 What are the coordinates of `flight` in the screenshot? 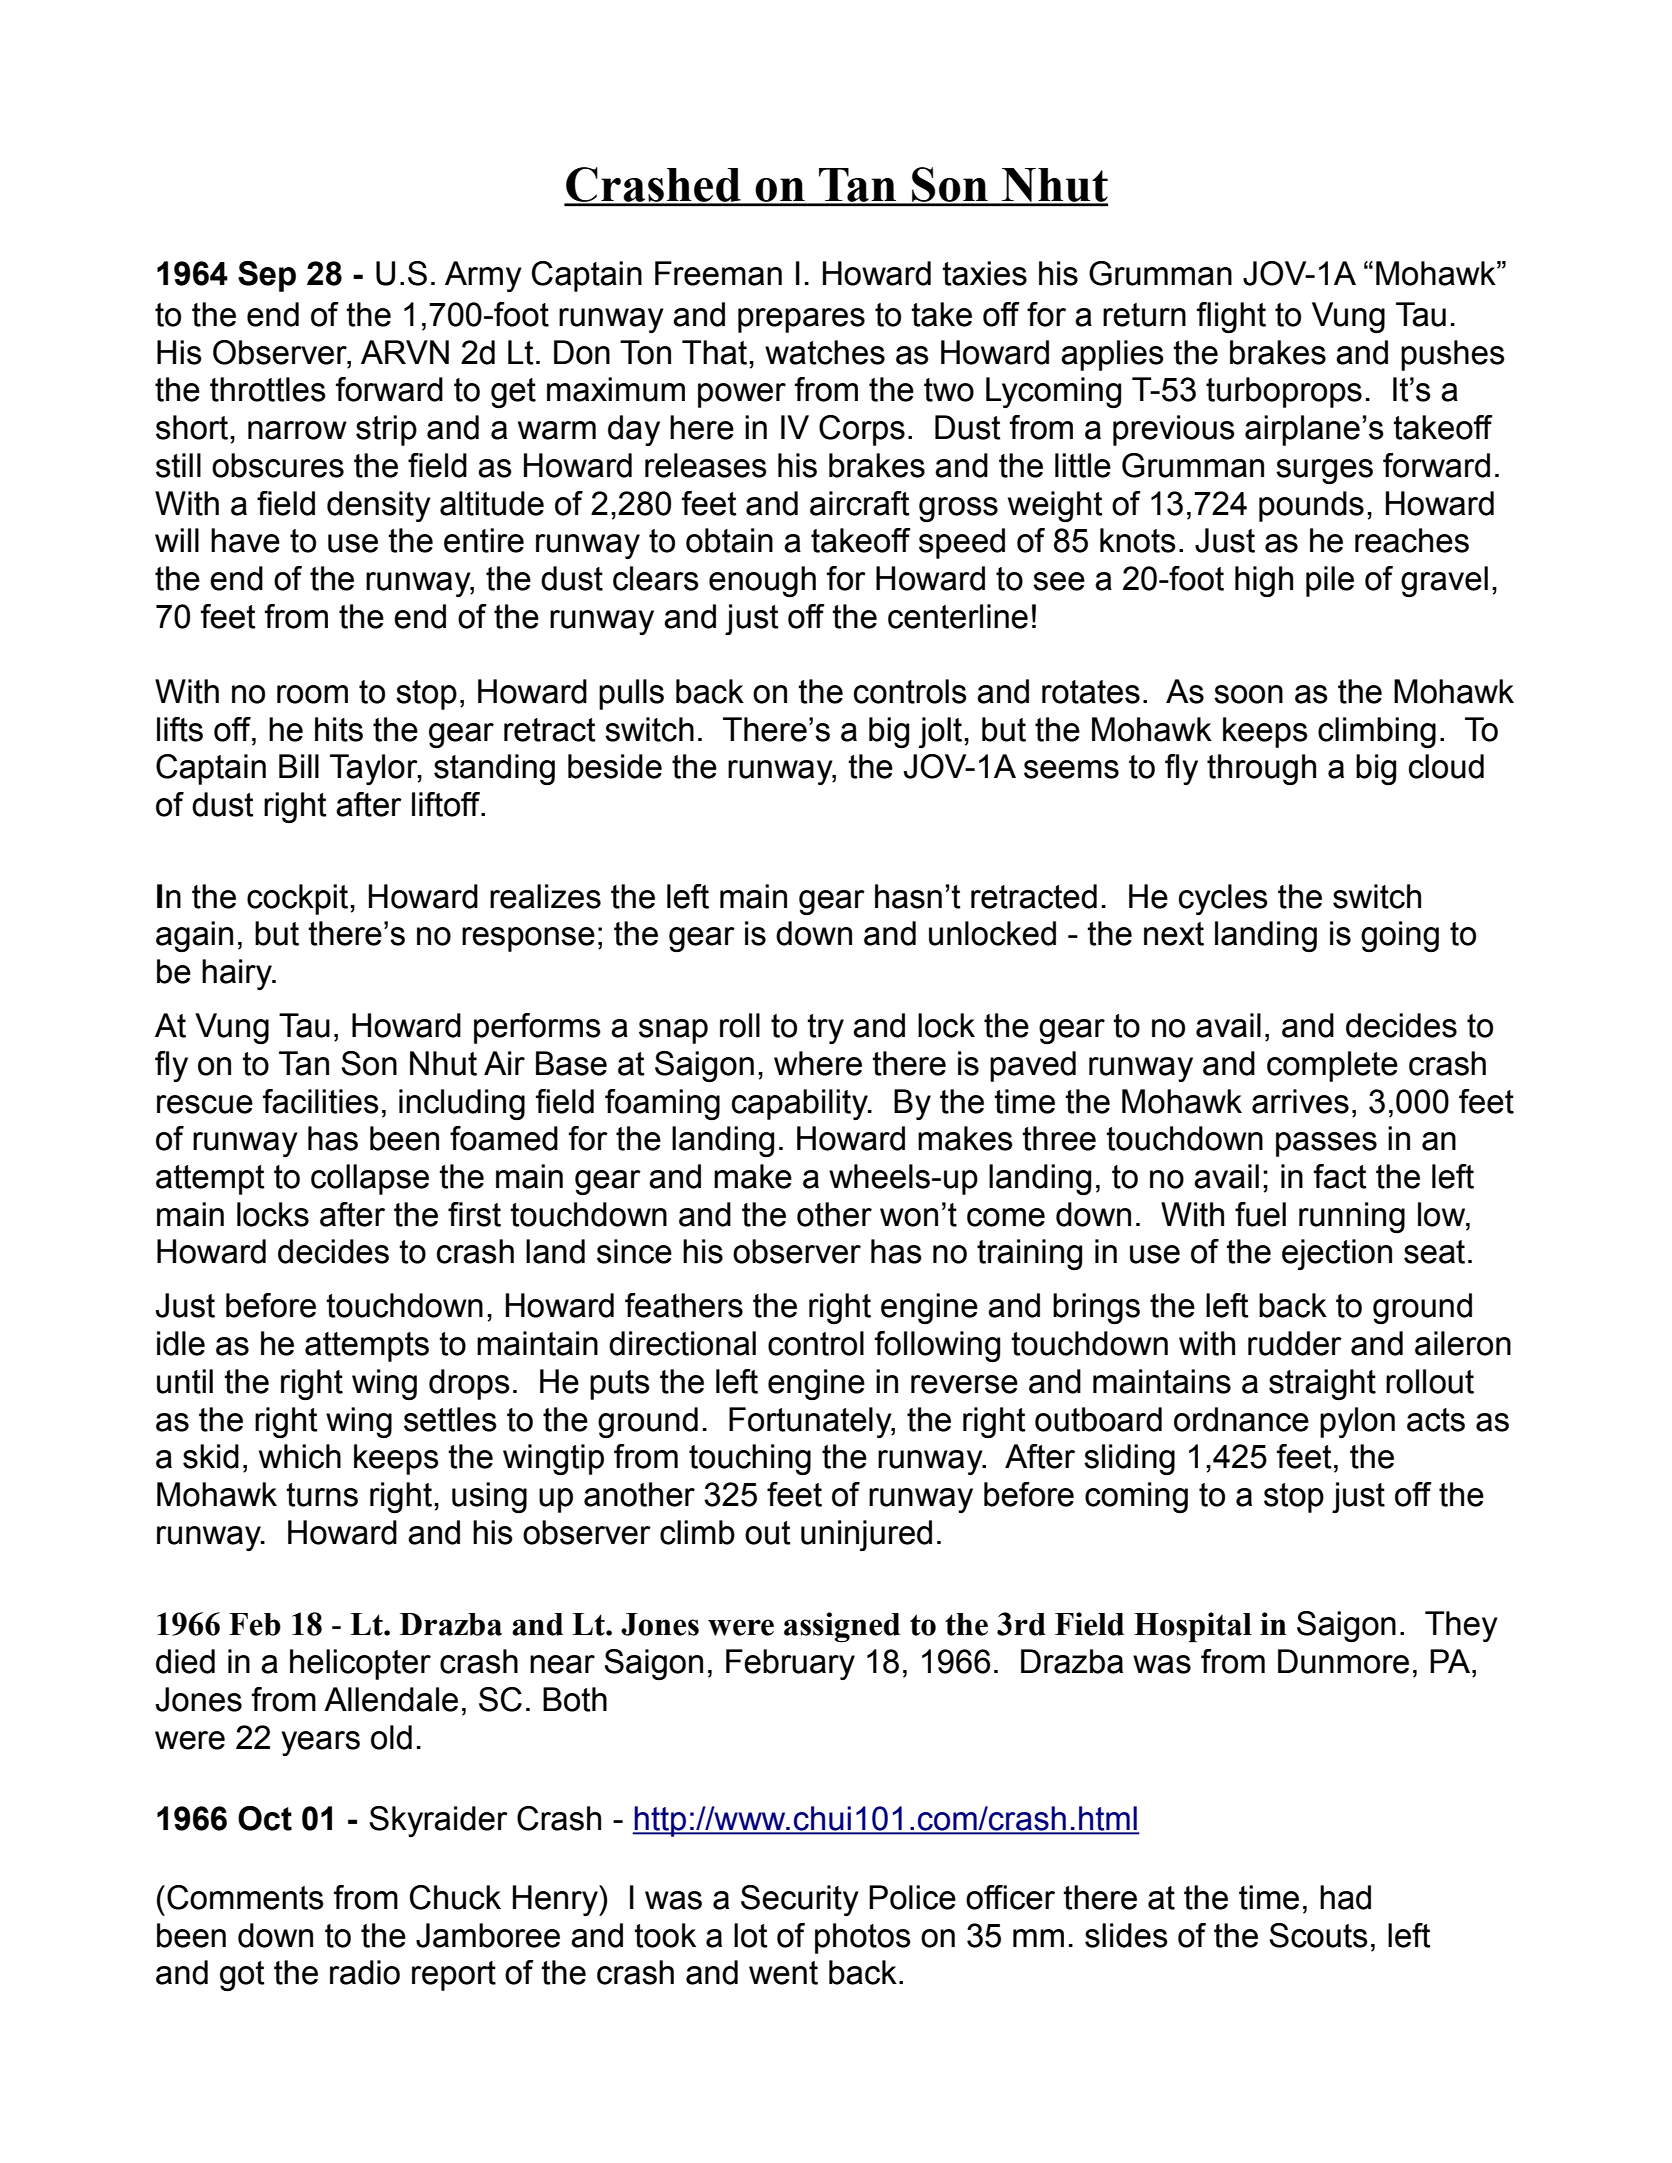 It's located at (1231, 317).
